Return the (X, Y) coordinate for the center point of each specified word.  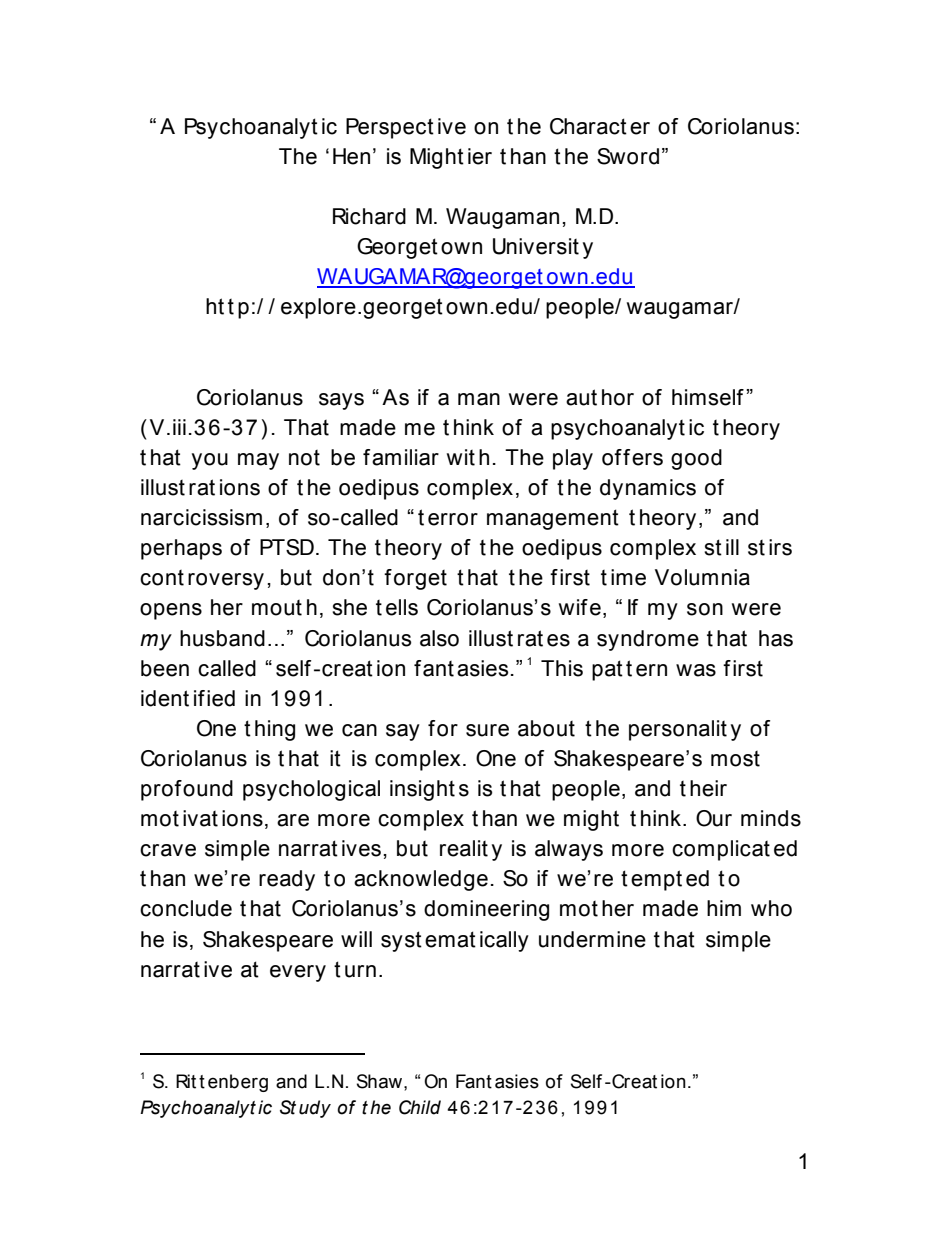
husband (222, 638)
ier (480, 156)
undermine (592, 939)
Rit (186, 1081)
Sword (628, 156)
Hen (351, 156)
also (439, 638)
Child (420, 1107)
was (696, 670)
